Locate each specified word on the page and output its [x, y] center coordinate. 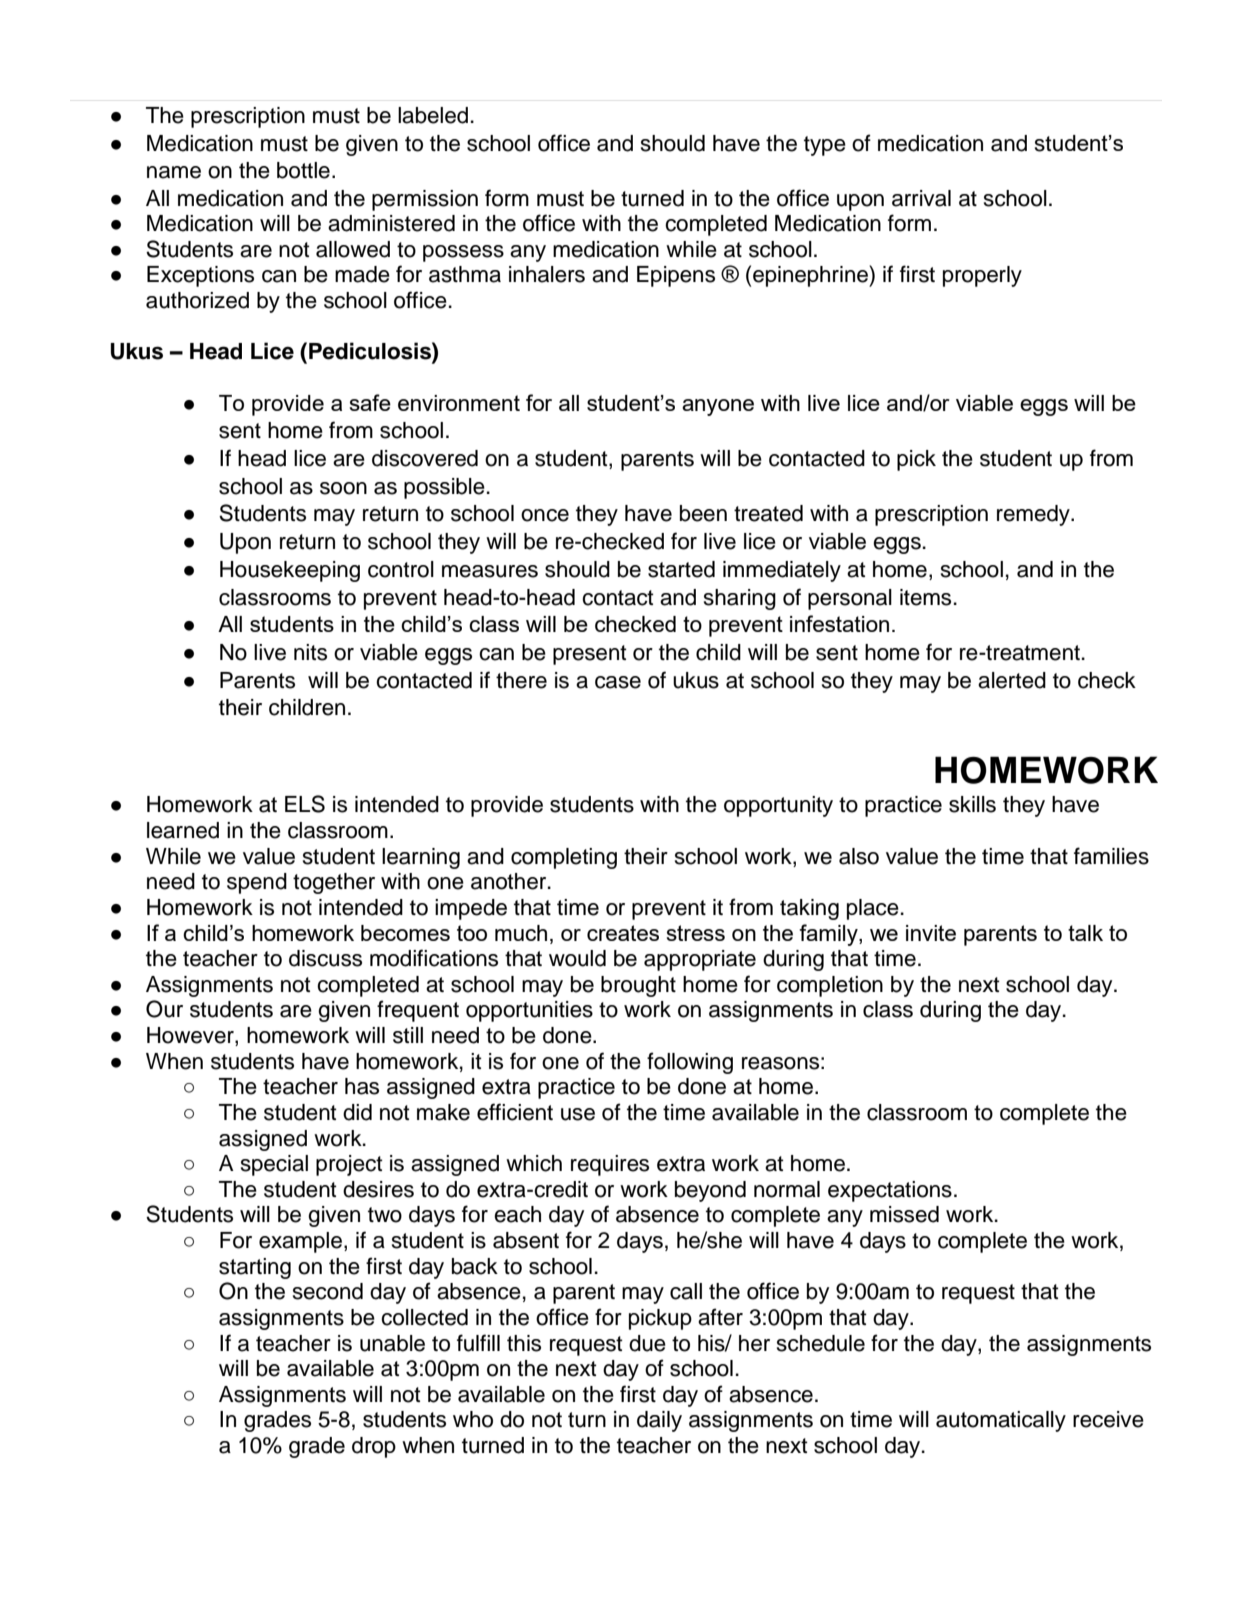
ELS [305, 804]
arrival [921, 198]
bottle [303, 170]
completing [564, 858]
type [825, 146]
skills [972, 804]
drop [374, 1447]
